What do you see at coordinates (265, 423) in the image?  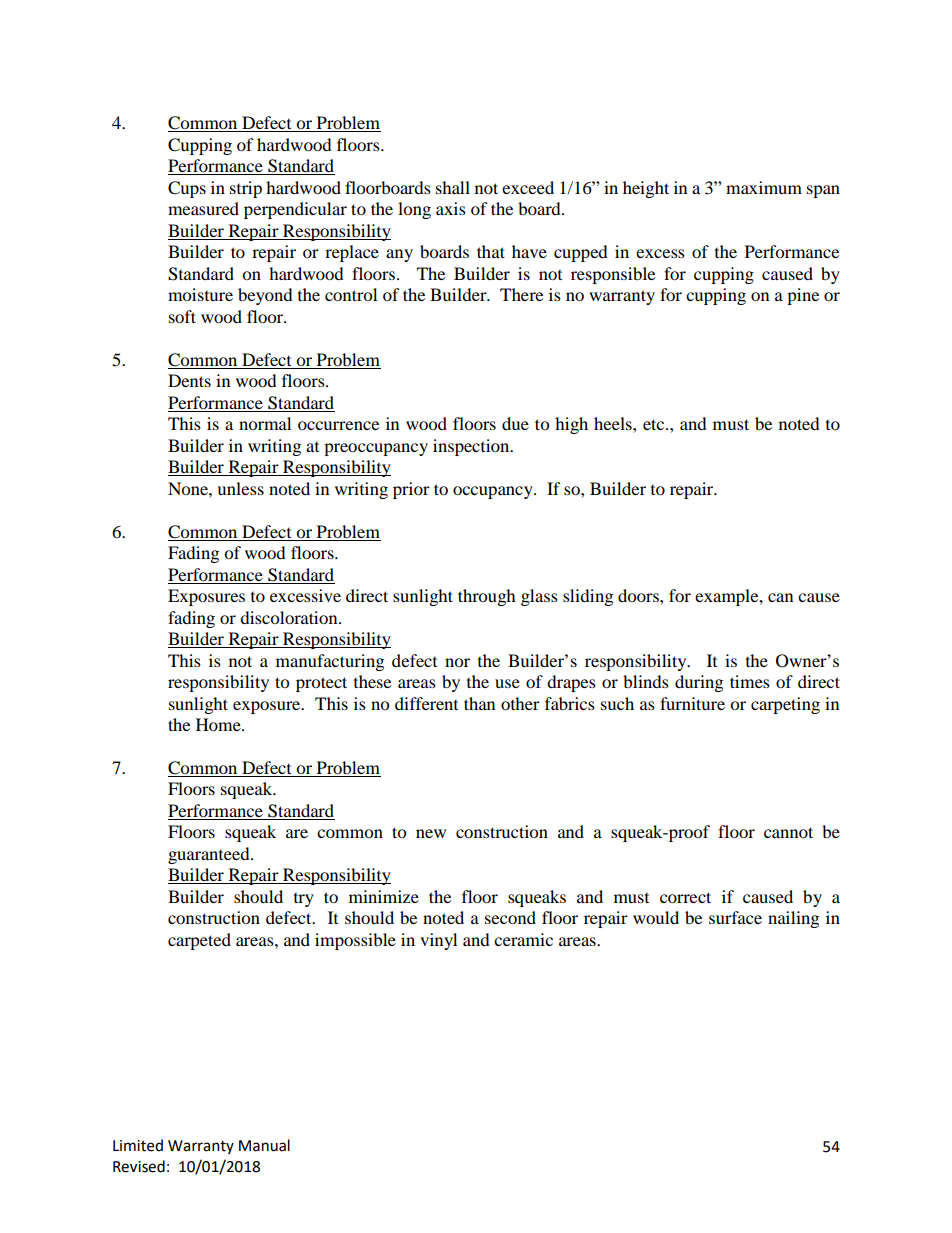 I see `normal` at bounding box center [265, 423].
